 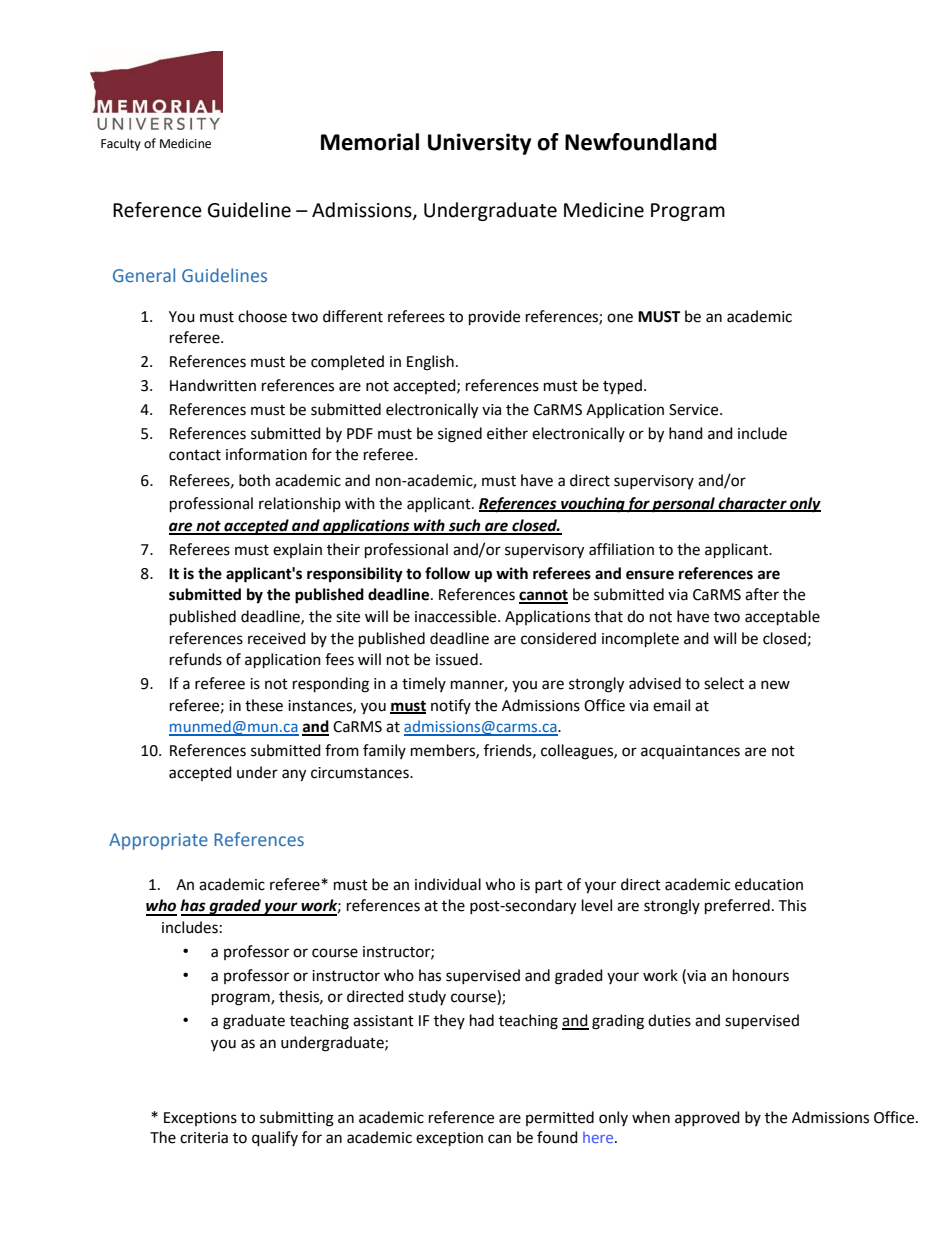 I want to click on criteria, so click(x=204, y=1138).
